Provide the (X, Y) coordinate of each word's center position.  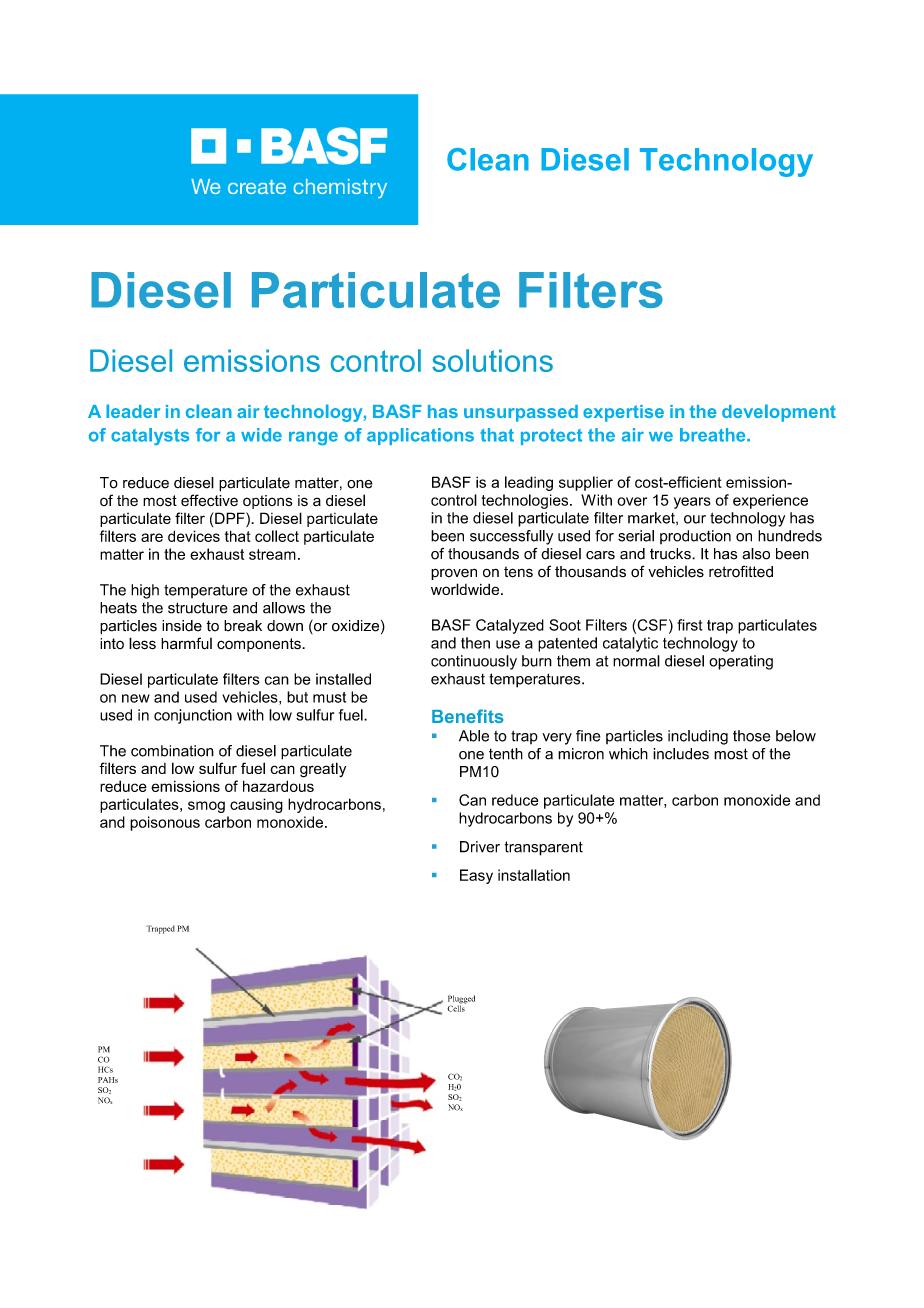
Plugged (461, 1000)
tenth (506, 754)
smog (206, 807)
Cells (456, 1007)
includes (681, 754)
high (145, 591)
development (779, 413)
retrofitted (741, 571)
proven (454, 574)
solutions (492, 360)
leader (133, 411)
